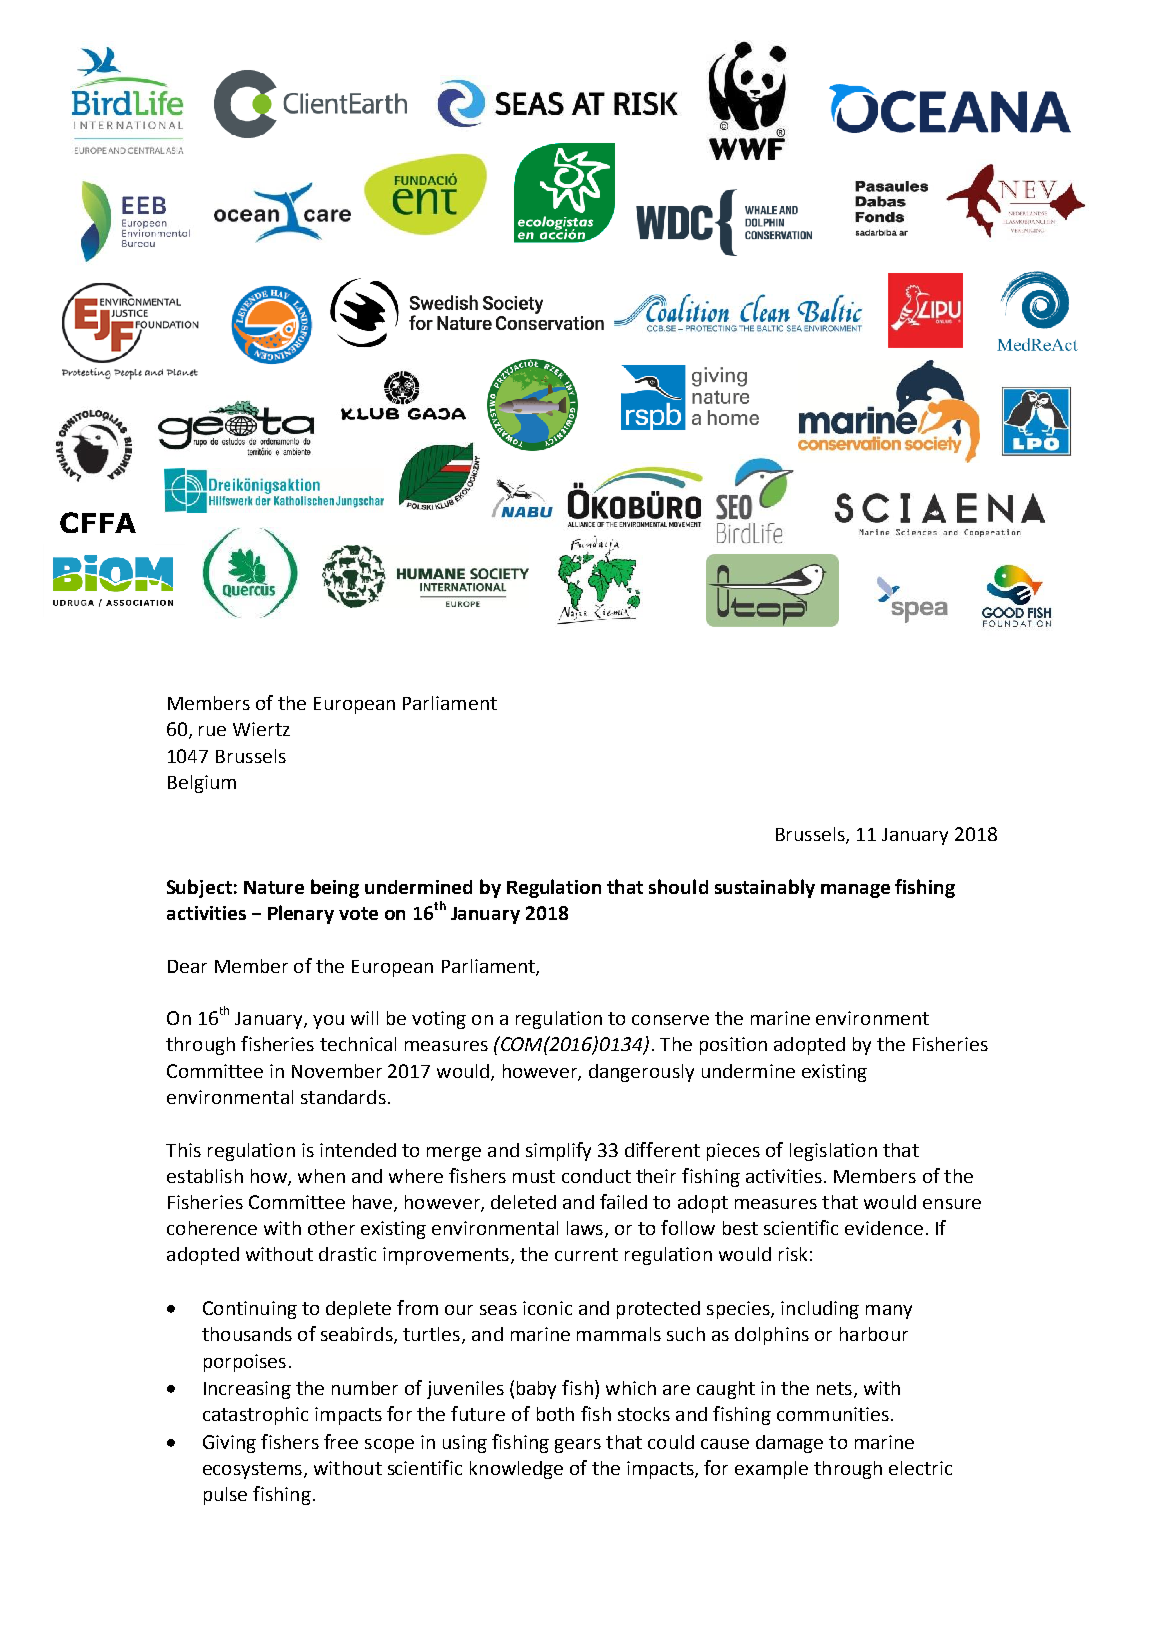 This screenshot has height=1646, width=1164. What do you see at coordinates (252, 1470) in the screenshot?
I see `ecosystems` at bounding box center [252, 1470].
